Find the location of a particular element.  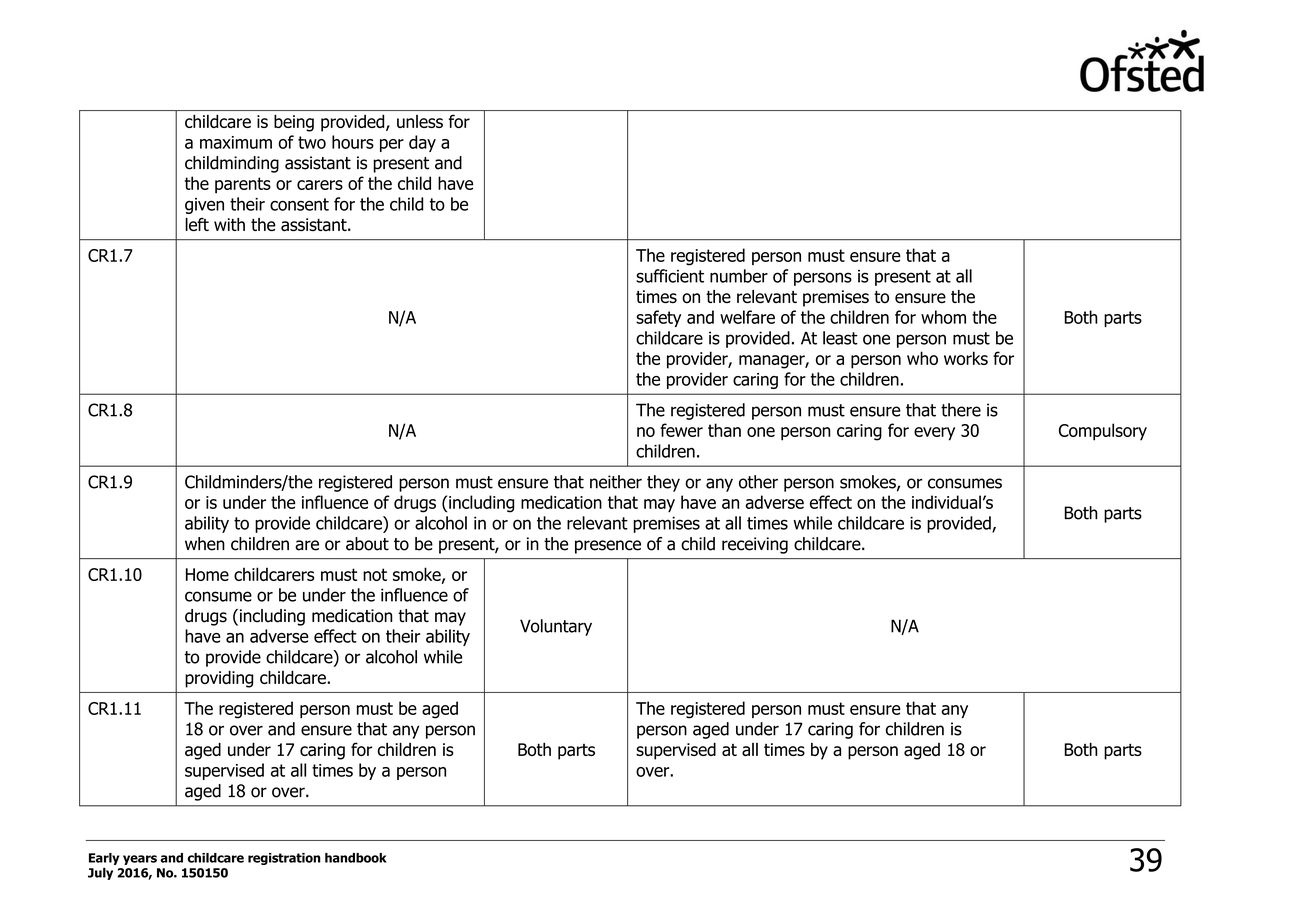

every is located at coordinates (934, 434).
